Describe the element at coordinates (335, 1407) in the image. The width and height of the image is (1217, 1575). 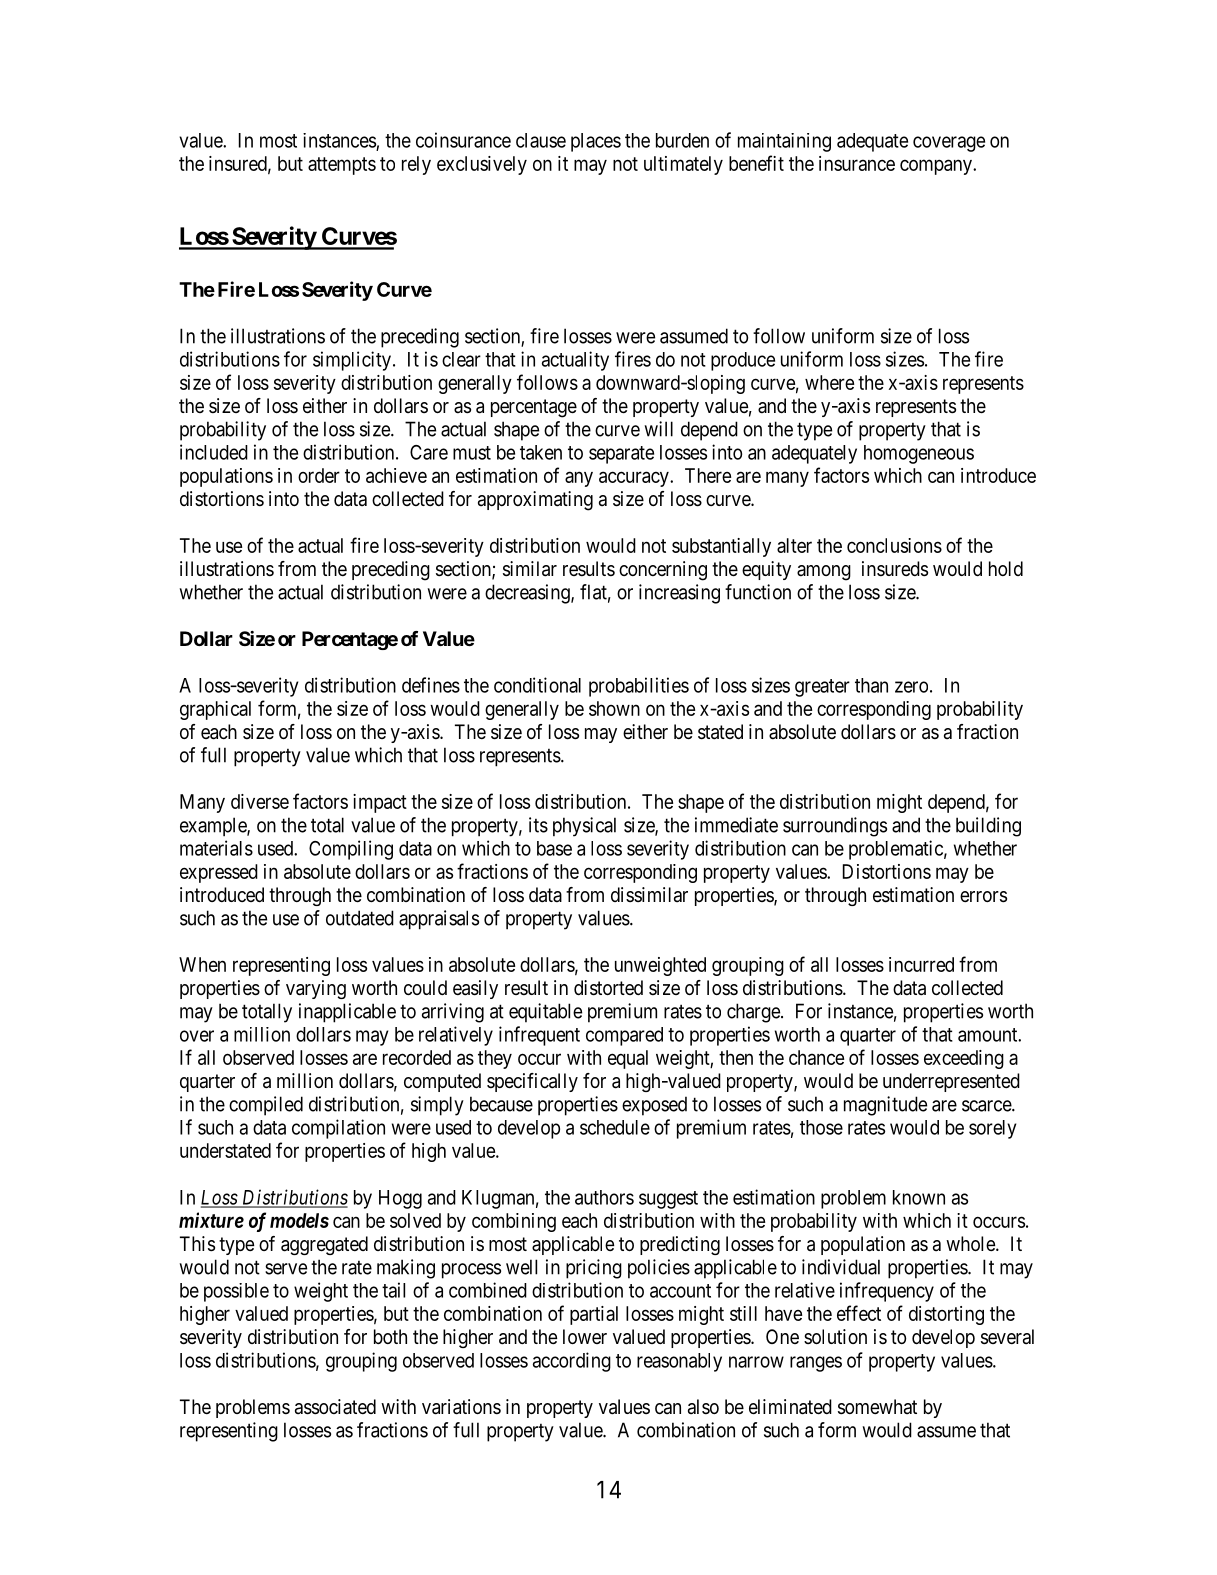
I see `associated` at that location.
